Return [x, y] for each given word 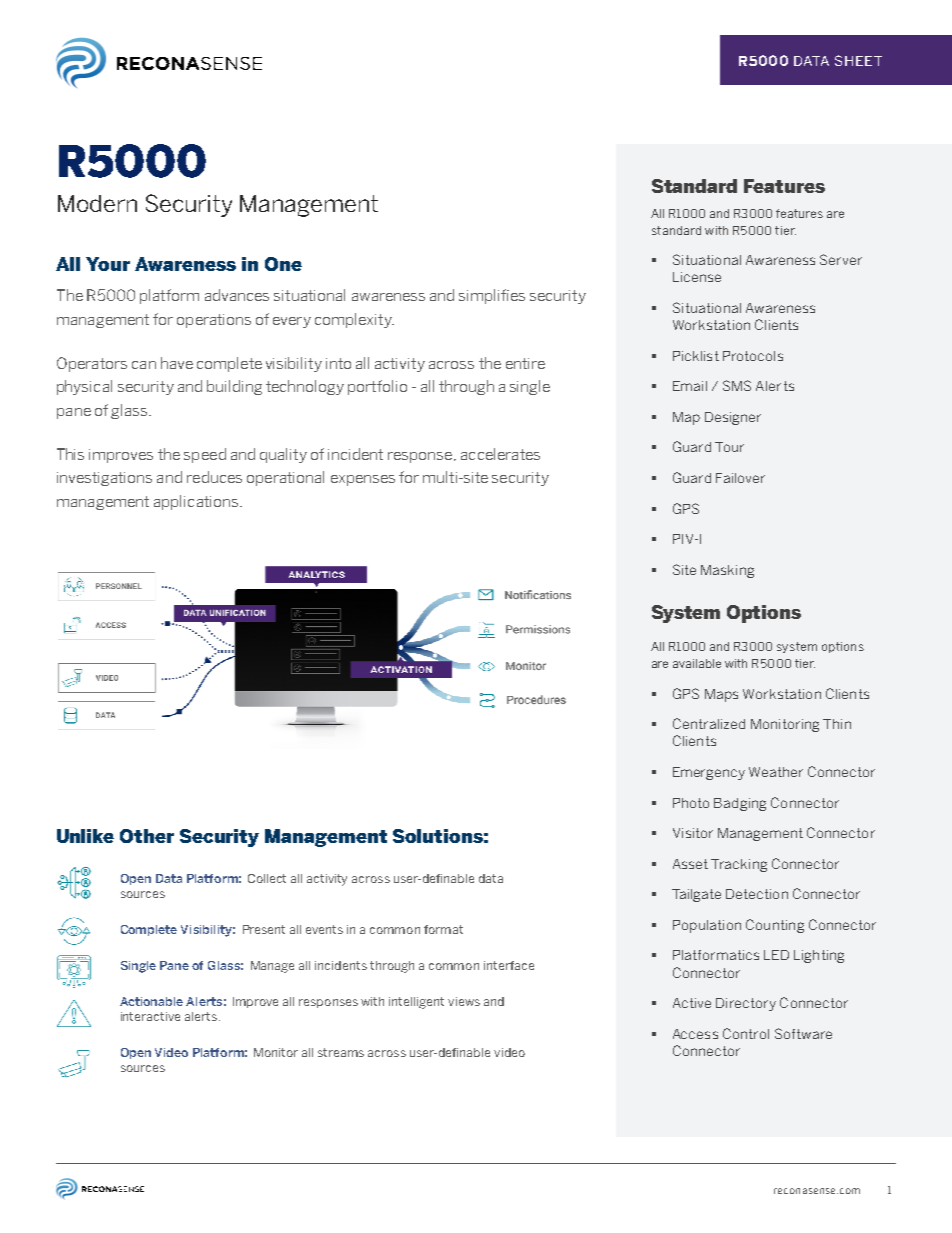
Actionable [151, 1001]
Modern [97, 203]
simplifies [492, 296]
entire [525, 363]
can [144, 365]
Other [147, 836]
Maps [721, 695]
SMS [737, 385]
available [697, 663]
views [464, 1001]
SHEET [858, 60]
